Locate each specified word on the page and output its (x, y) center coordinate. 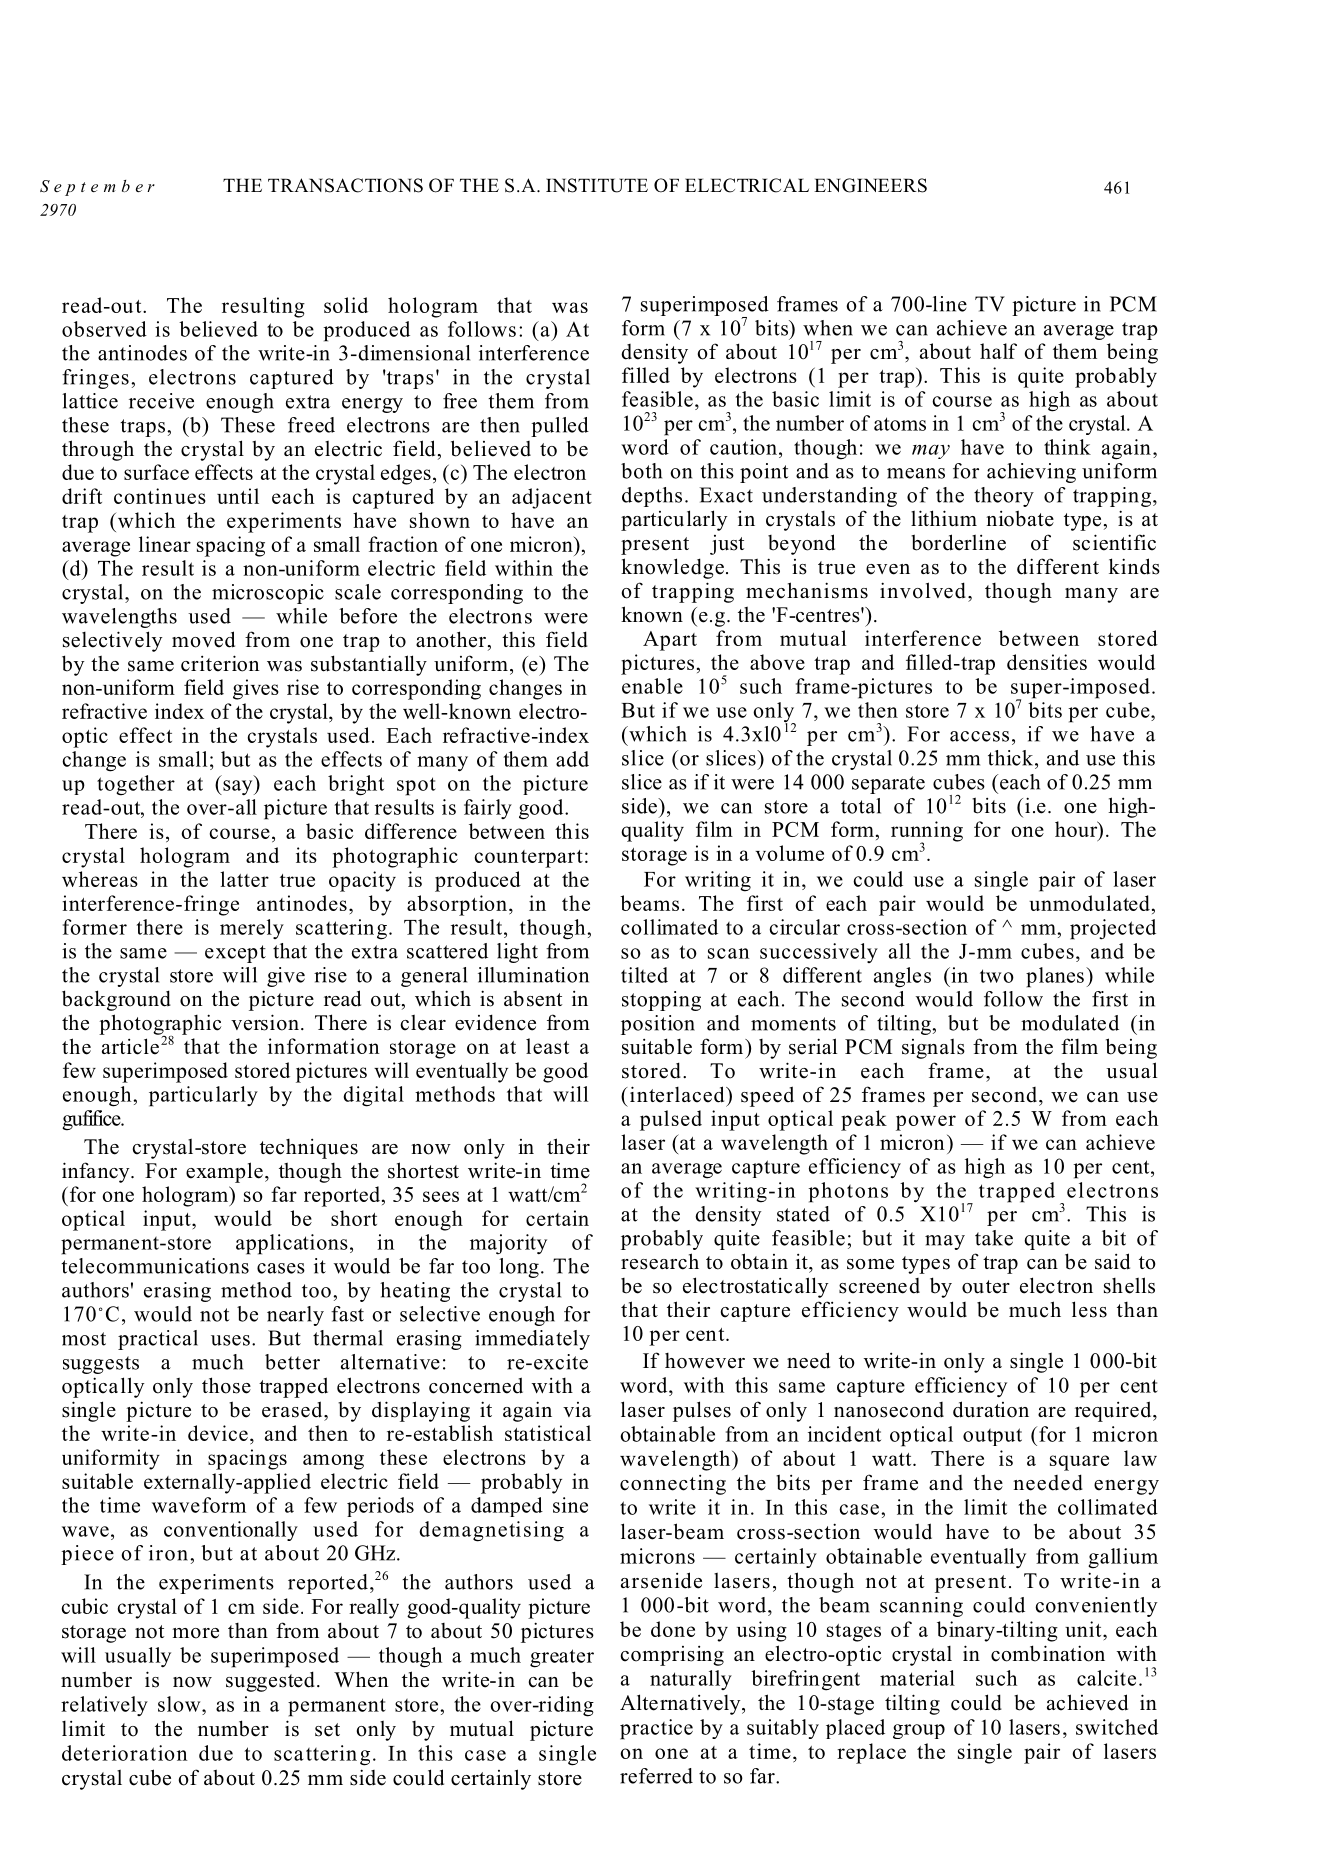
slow (180, 1704)
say (238, 787)
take (994, 1238)
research (660, 1261)
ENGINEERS (870, 185)
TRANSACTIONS (345, 185)
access (979, 736)
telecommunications (155, 1266)
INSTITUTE (597, 185)
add (572, 759)
